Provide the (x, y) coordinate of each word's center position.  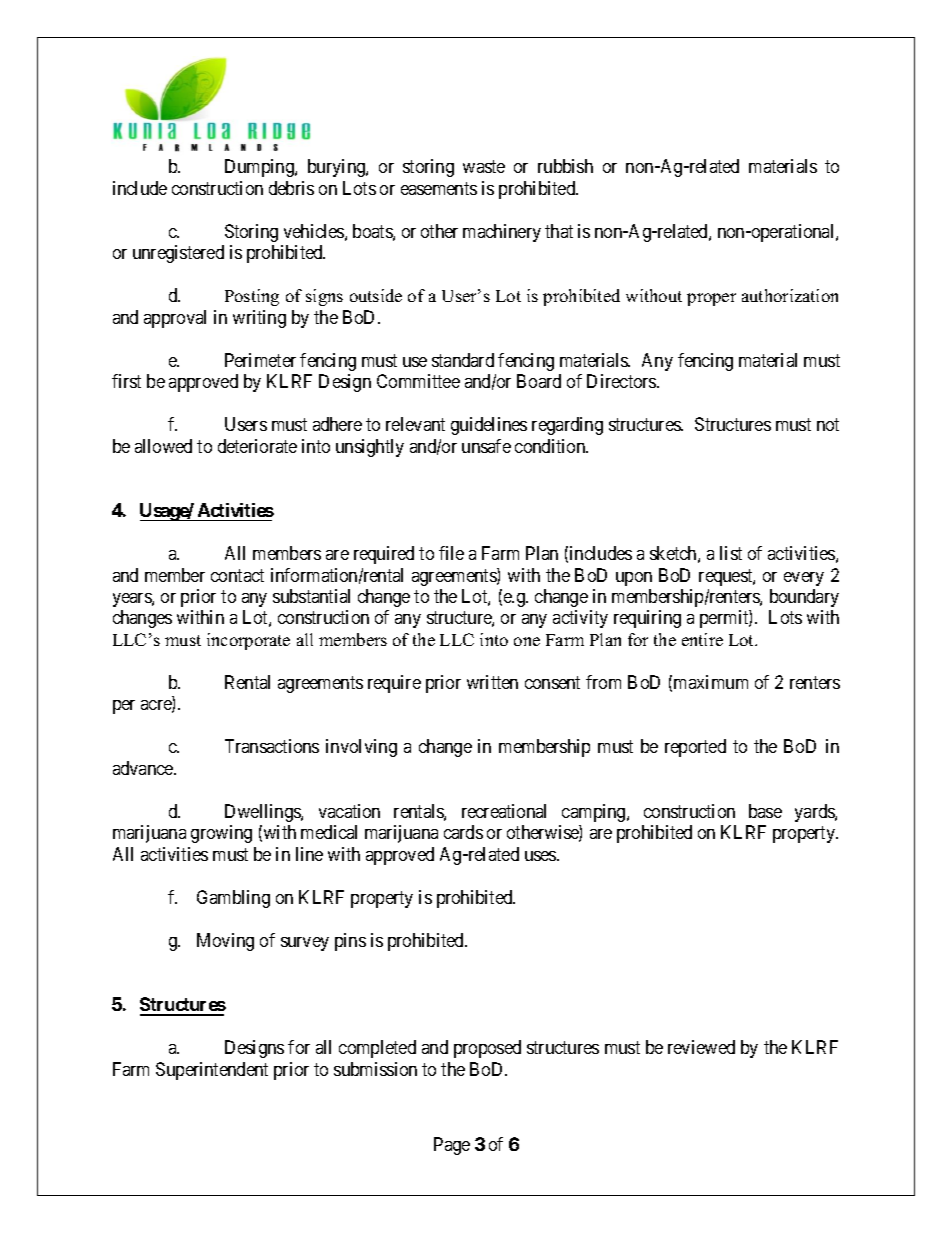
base (765, 811)
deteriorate (257, 446)
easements (439, 188)
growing (221, 834)
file (451, 553)
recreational (504, 811)
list (731, 553)
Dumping (260, 168)
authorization (790, 295)
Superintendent (212, 1071)
